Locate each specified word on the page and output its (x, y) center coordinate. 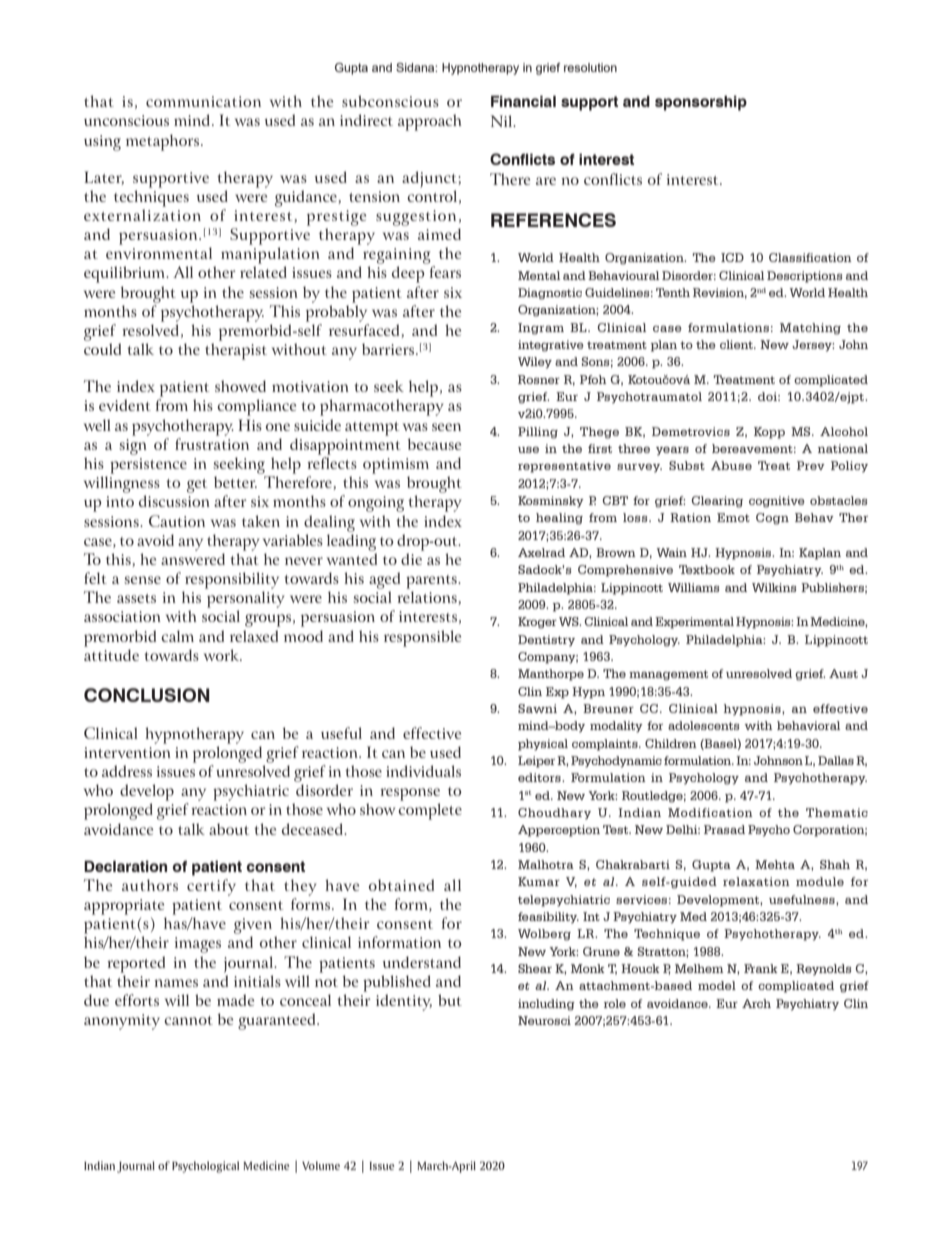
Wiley (535, 363)
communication (203, 101)
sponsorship (701, 103)
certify (211, 887)
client (737, 344)
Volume (321, 1165)
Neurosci (544, 1020)
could (102, 349)
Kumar (539, 881)
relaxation (756, 881)
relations (428, 598)
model (717, 985)
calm (177, 636)
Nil (503, 121)
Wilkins (774, 587)
